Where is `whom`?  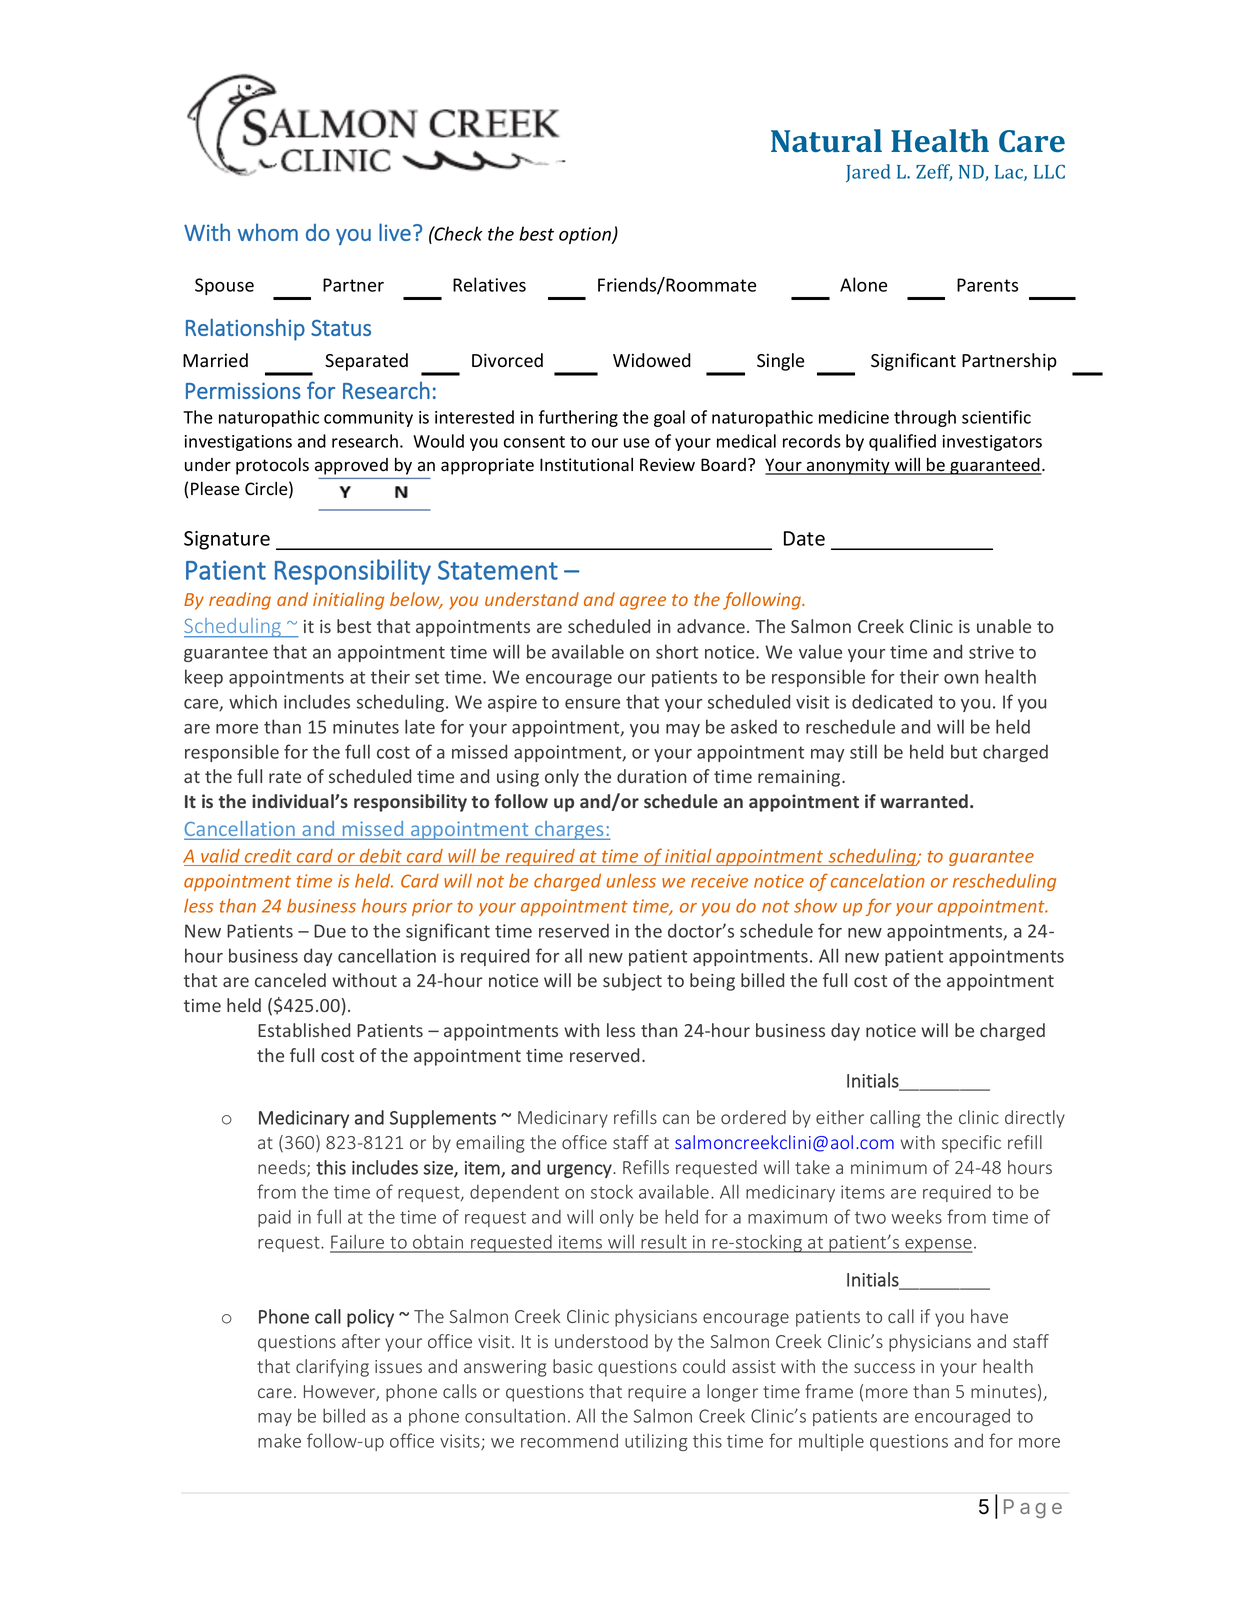
whom is located at coordinates (268, 232).
